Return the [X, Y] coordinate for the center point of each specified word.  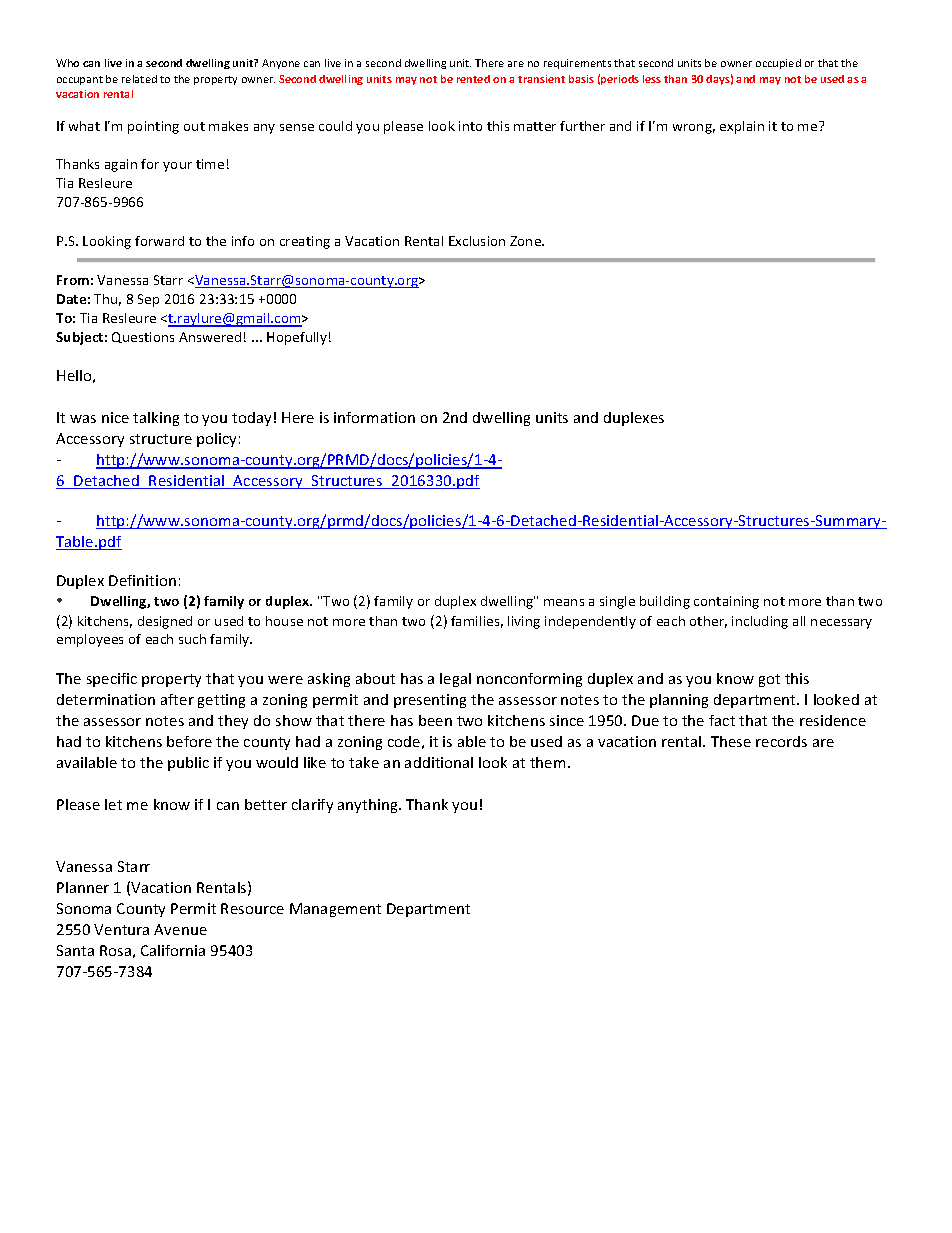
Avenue [180, 929]
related [139, 79]
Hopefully [297, 338]
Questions [143, 337]
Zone [527, 241]
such [192, 639]
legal [455, 680]
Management [335, 910]
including [760, 622]
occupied [778, 64]
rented [473, 79]
